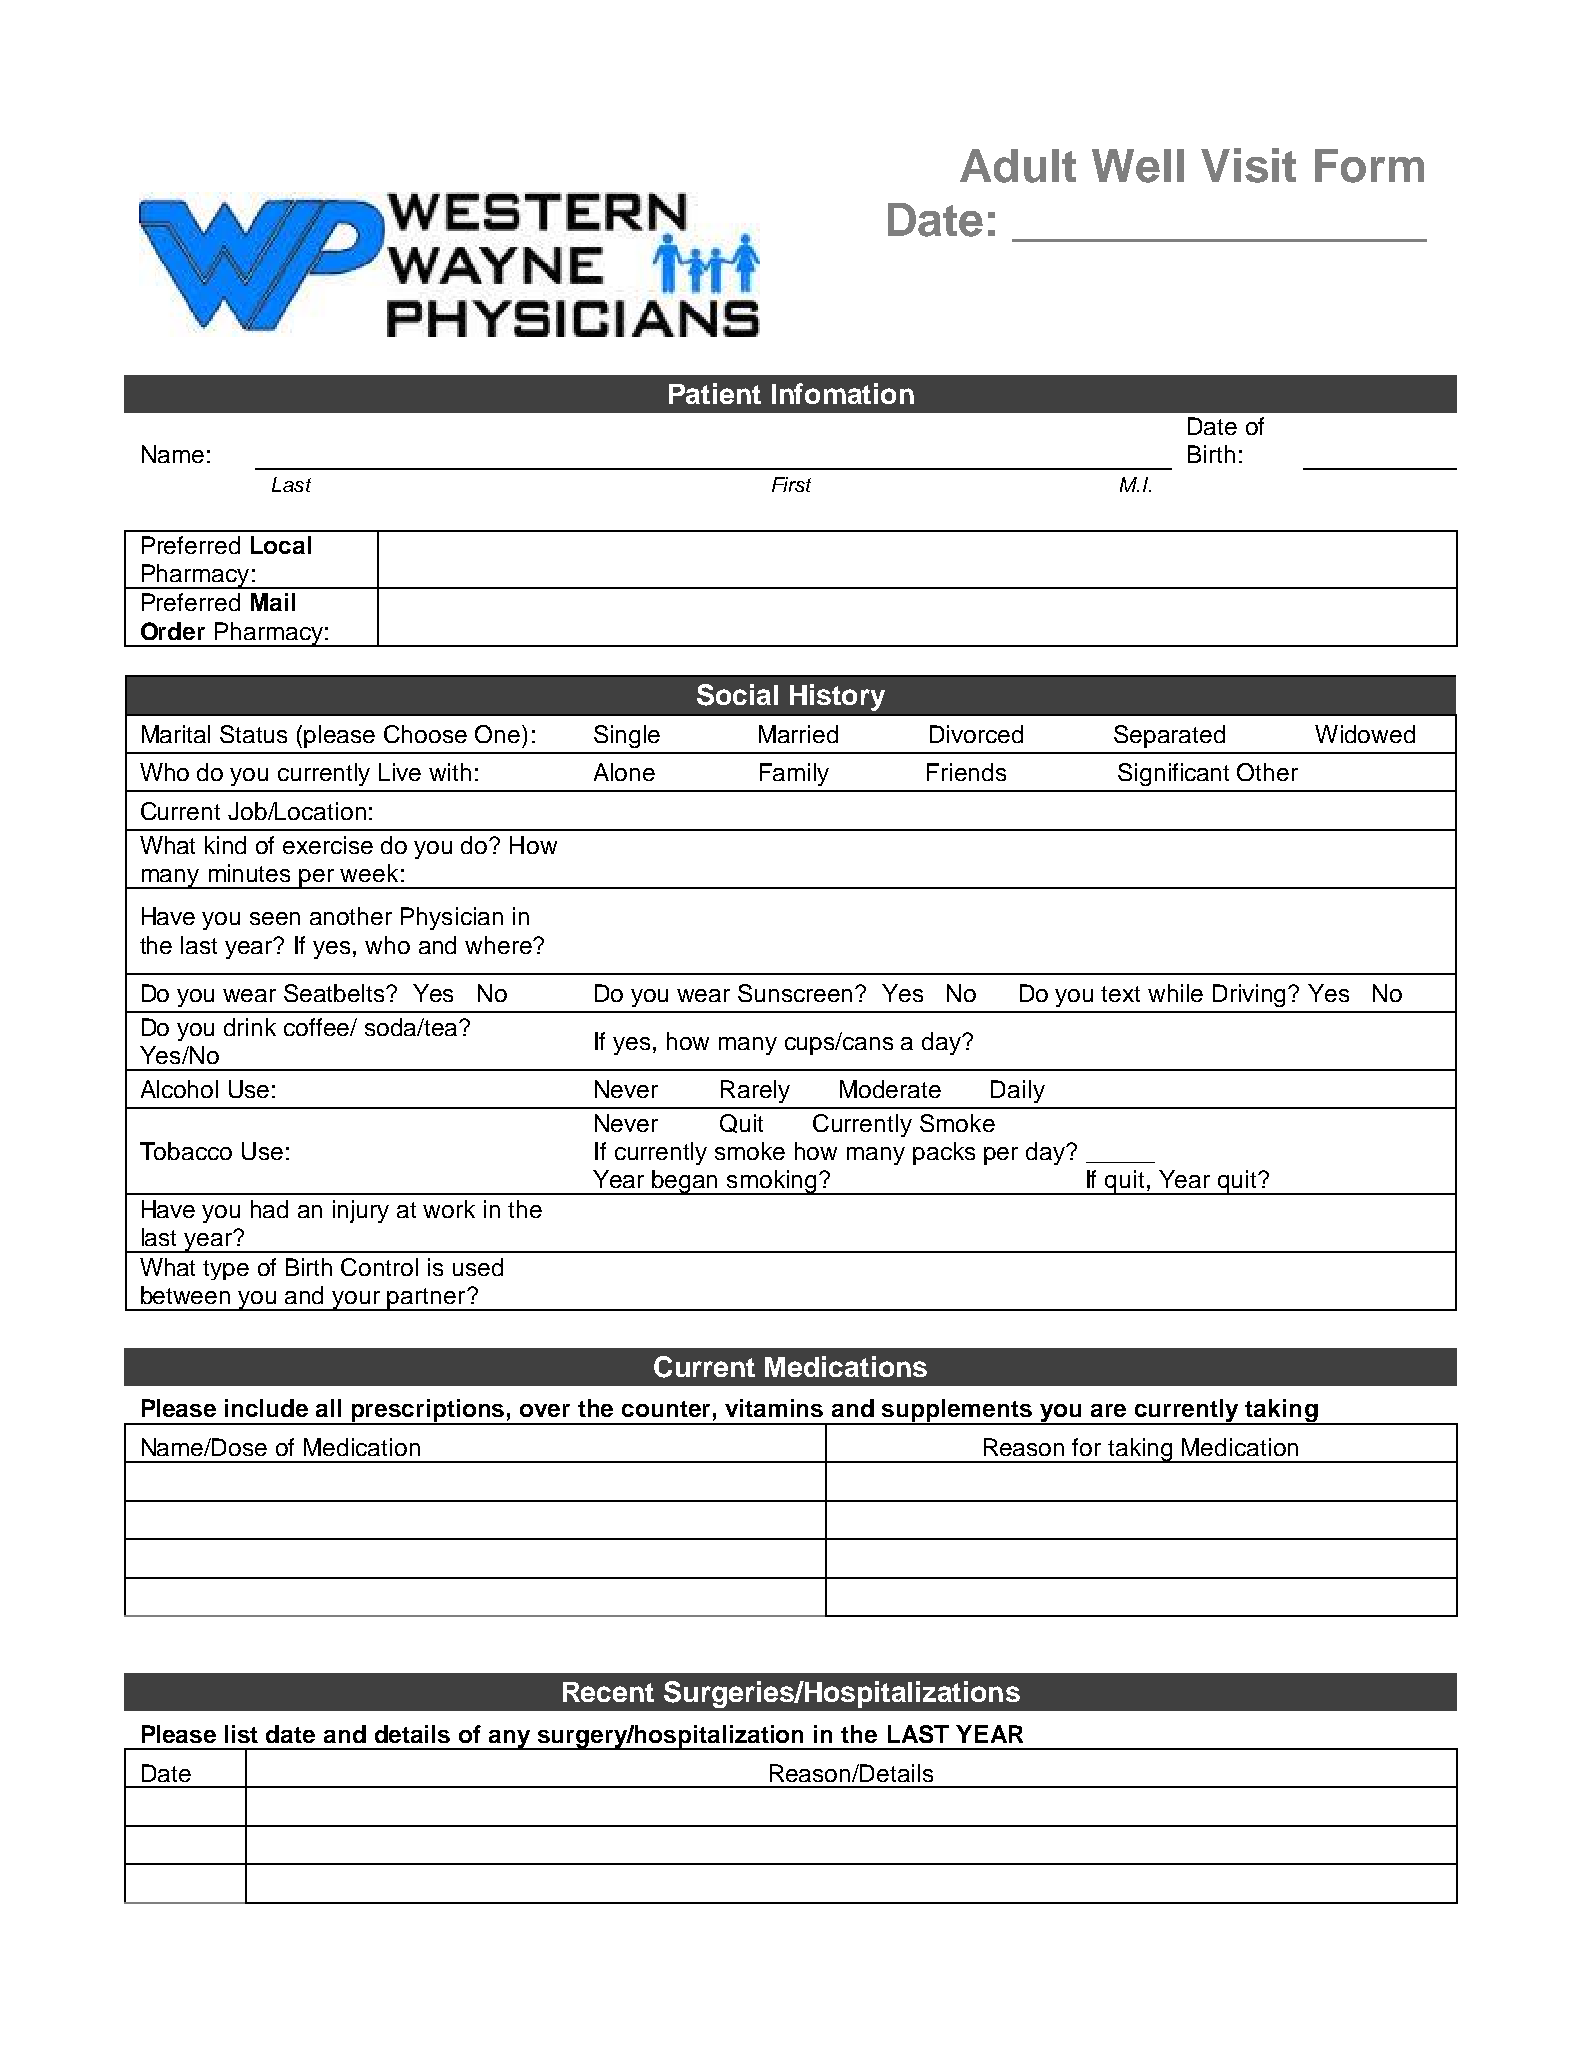 Image resolution: width=1581 pixels, height=2045 pixels. Describe the element at coordinates (275, 918) in the image. I see `seen` at that location.
